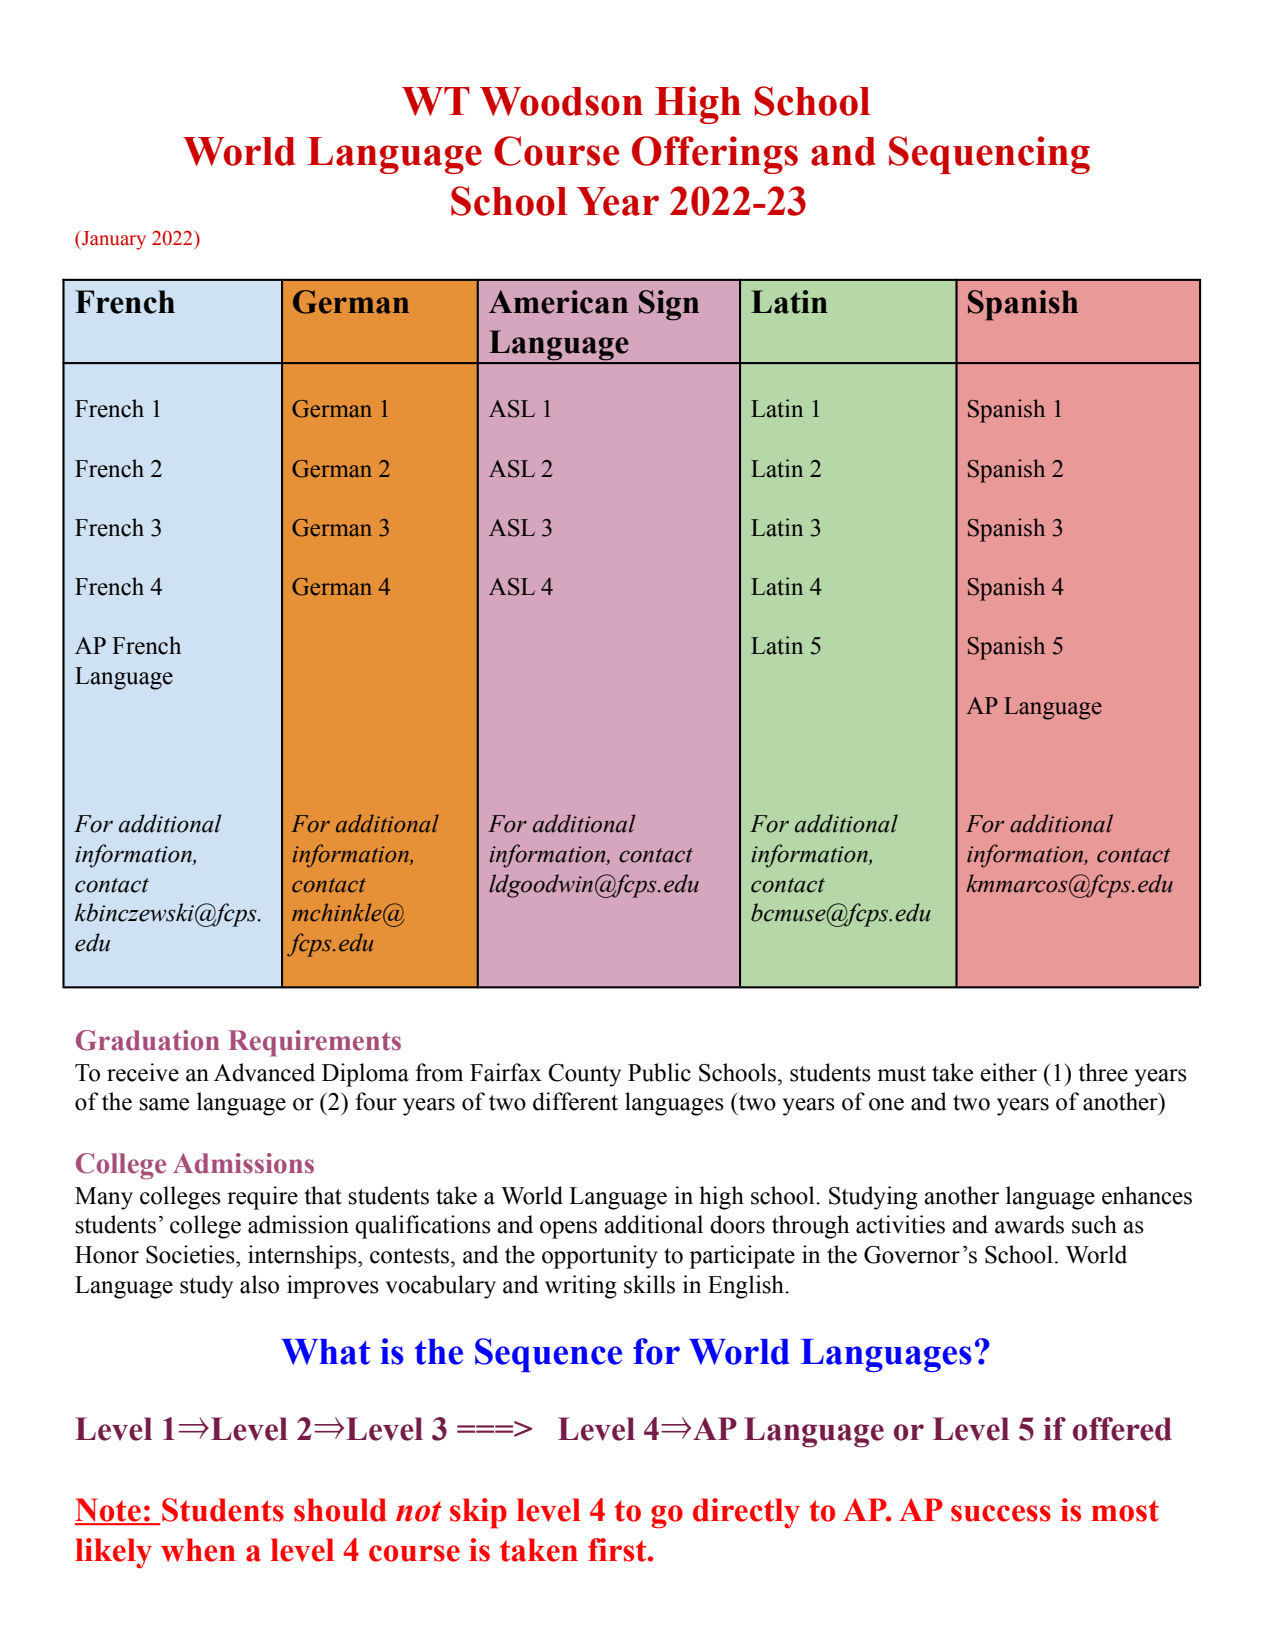 Image resolution: width=1274 pixels, height=1648 pixels. I want to click on Graduation, so click(148, 1040).
